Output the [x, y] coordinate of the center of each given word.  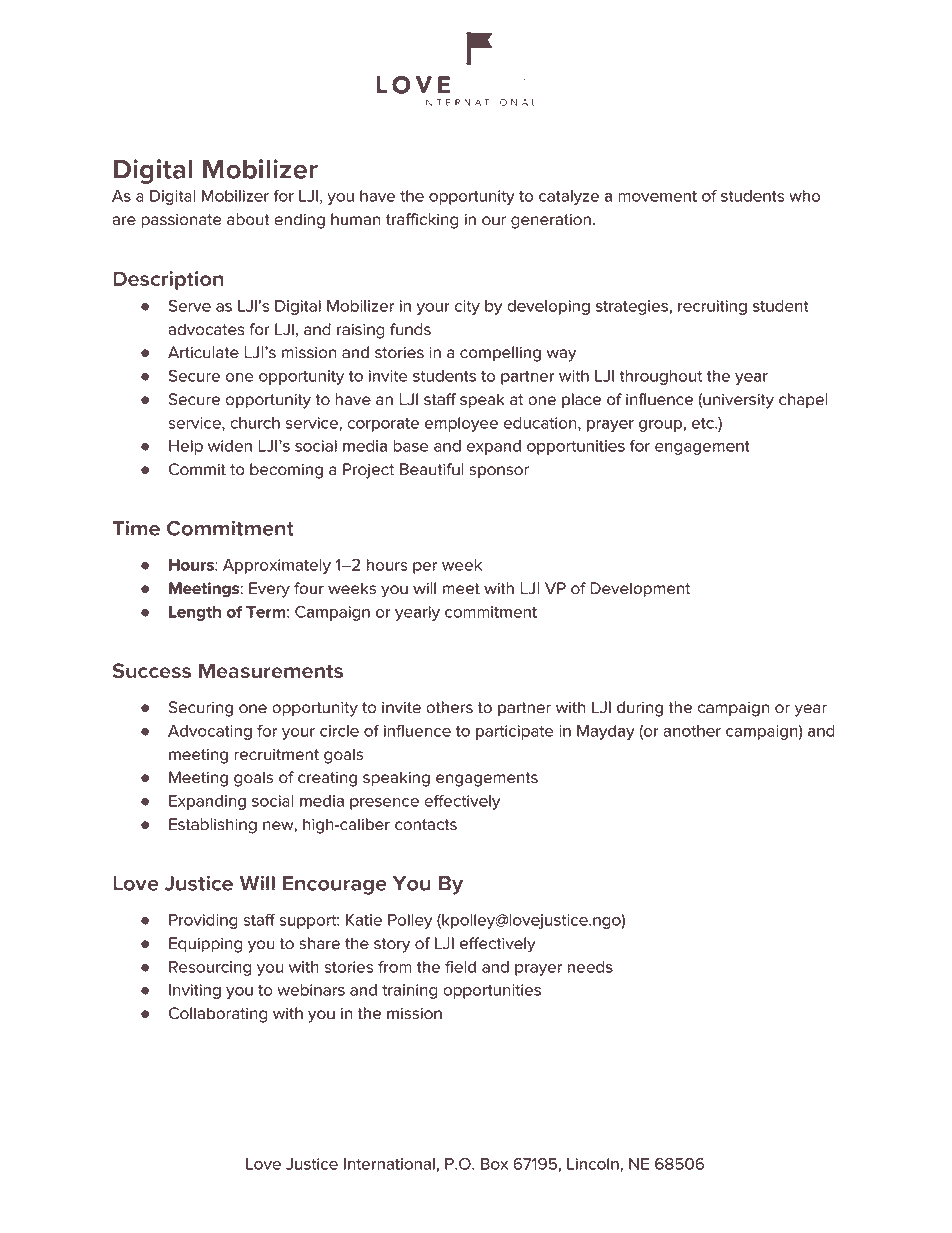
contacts [426, 825]
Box [494, 1164]
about [248, 219]
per [425, 568]
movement [658, 196]
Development [640, 589]
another [692, 731]
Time [136, 528]
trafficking [422, 221]
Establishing [213, 826]
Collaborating [218, 1015]
